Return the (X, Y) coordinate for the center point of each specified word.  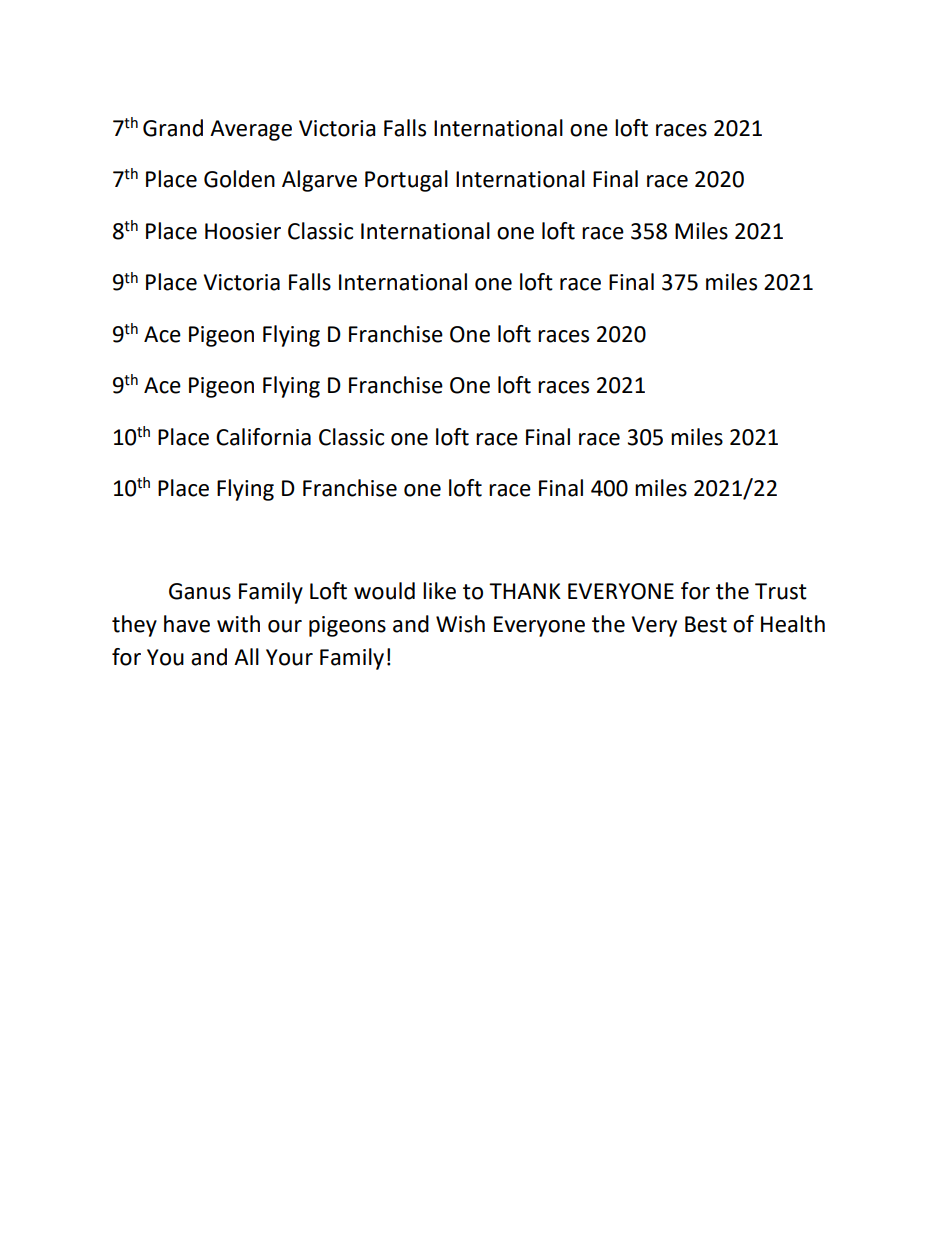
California (263, 437)
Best (706, 624)
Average (251, 130)
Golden (239, 179)
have (187, 624)
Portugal (406, 181)
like (439, 591)
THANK (525, 591)
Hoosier (243, 231)
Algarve (319, 181)
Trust (781, 591)
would (384, 591)
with (238, 624)
